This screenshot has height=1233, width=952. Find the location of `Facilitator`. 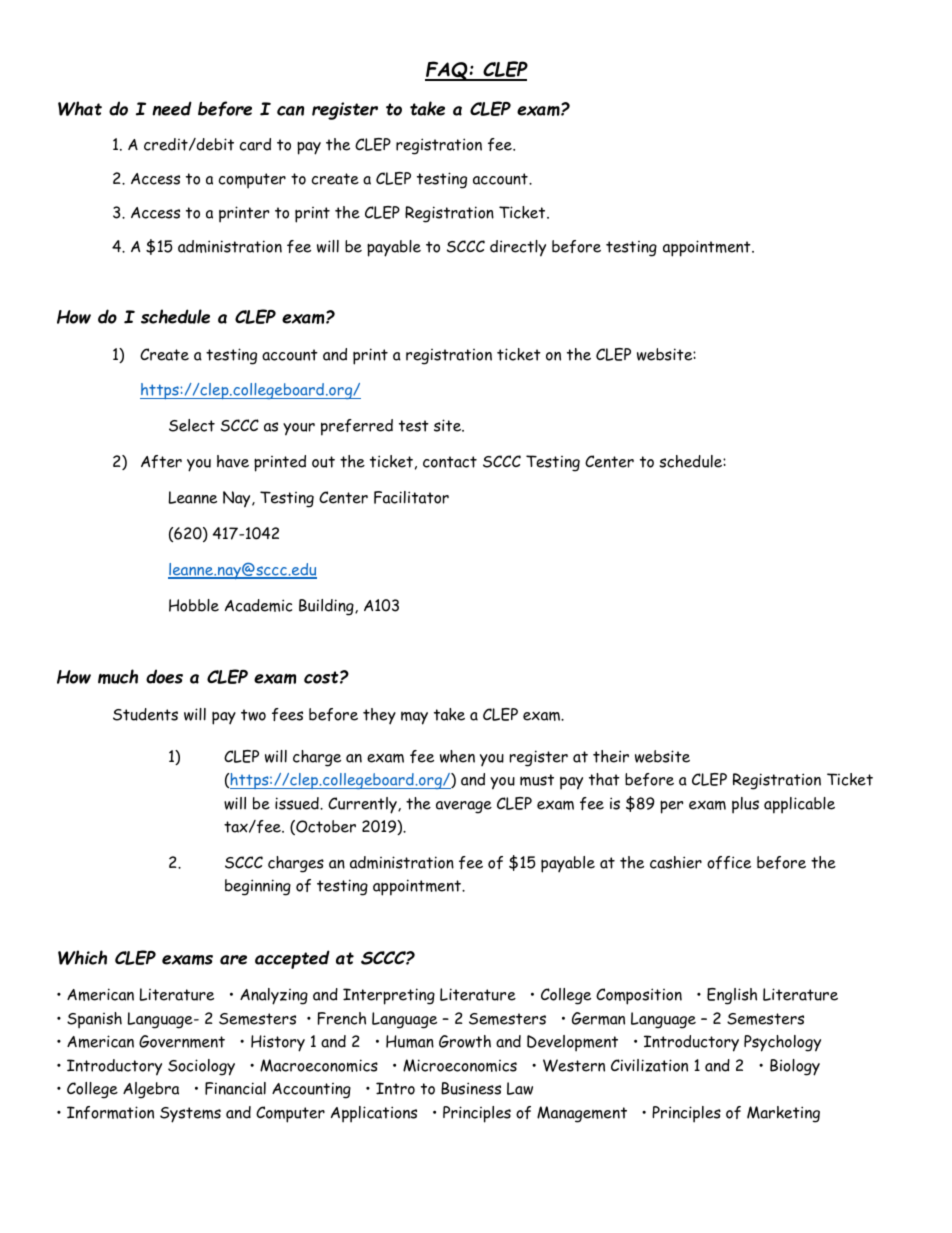

Facilitator is located at coordinates (411, 497).
